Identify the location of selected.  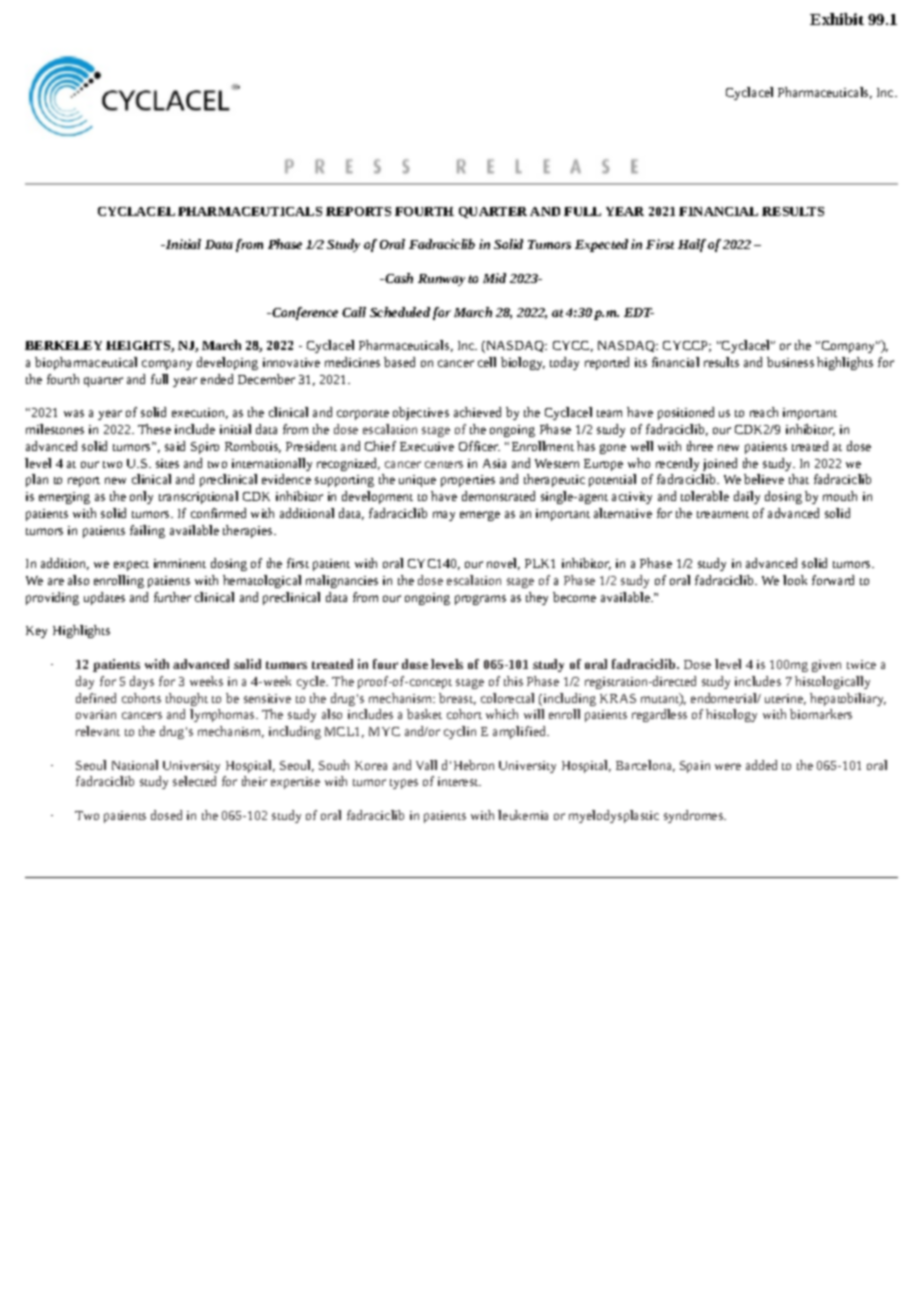
(194, 781).
